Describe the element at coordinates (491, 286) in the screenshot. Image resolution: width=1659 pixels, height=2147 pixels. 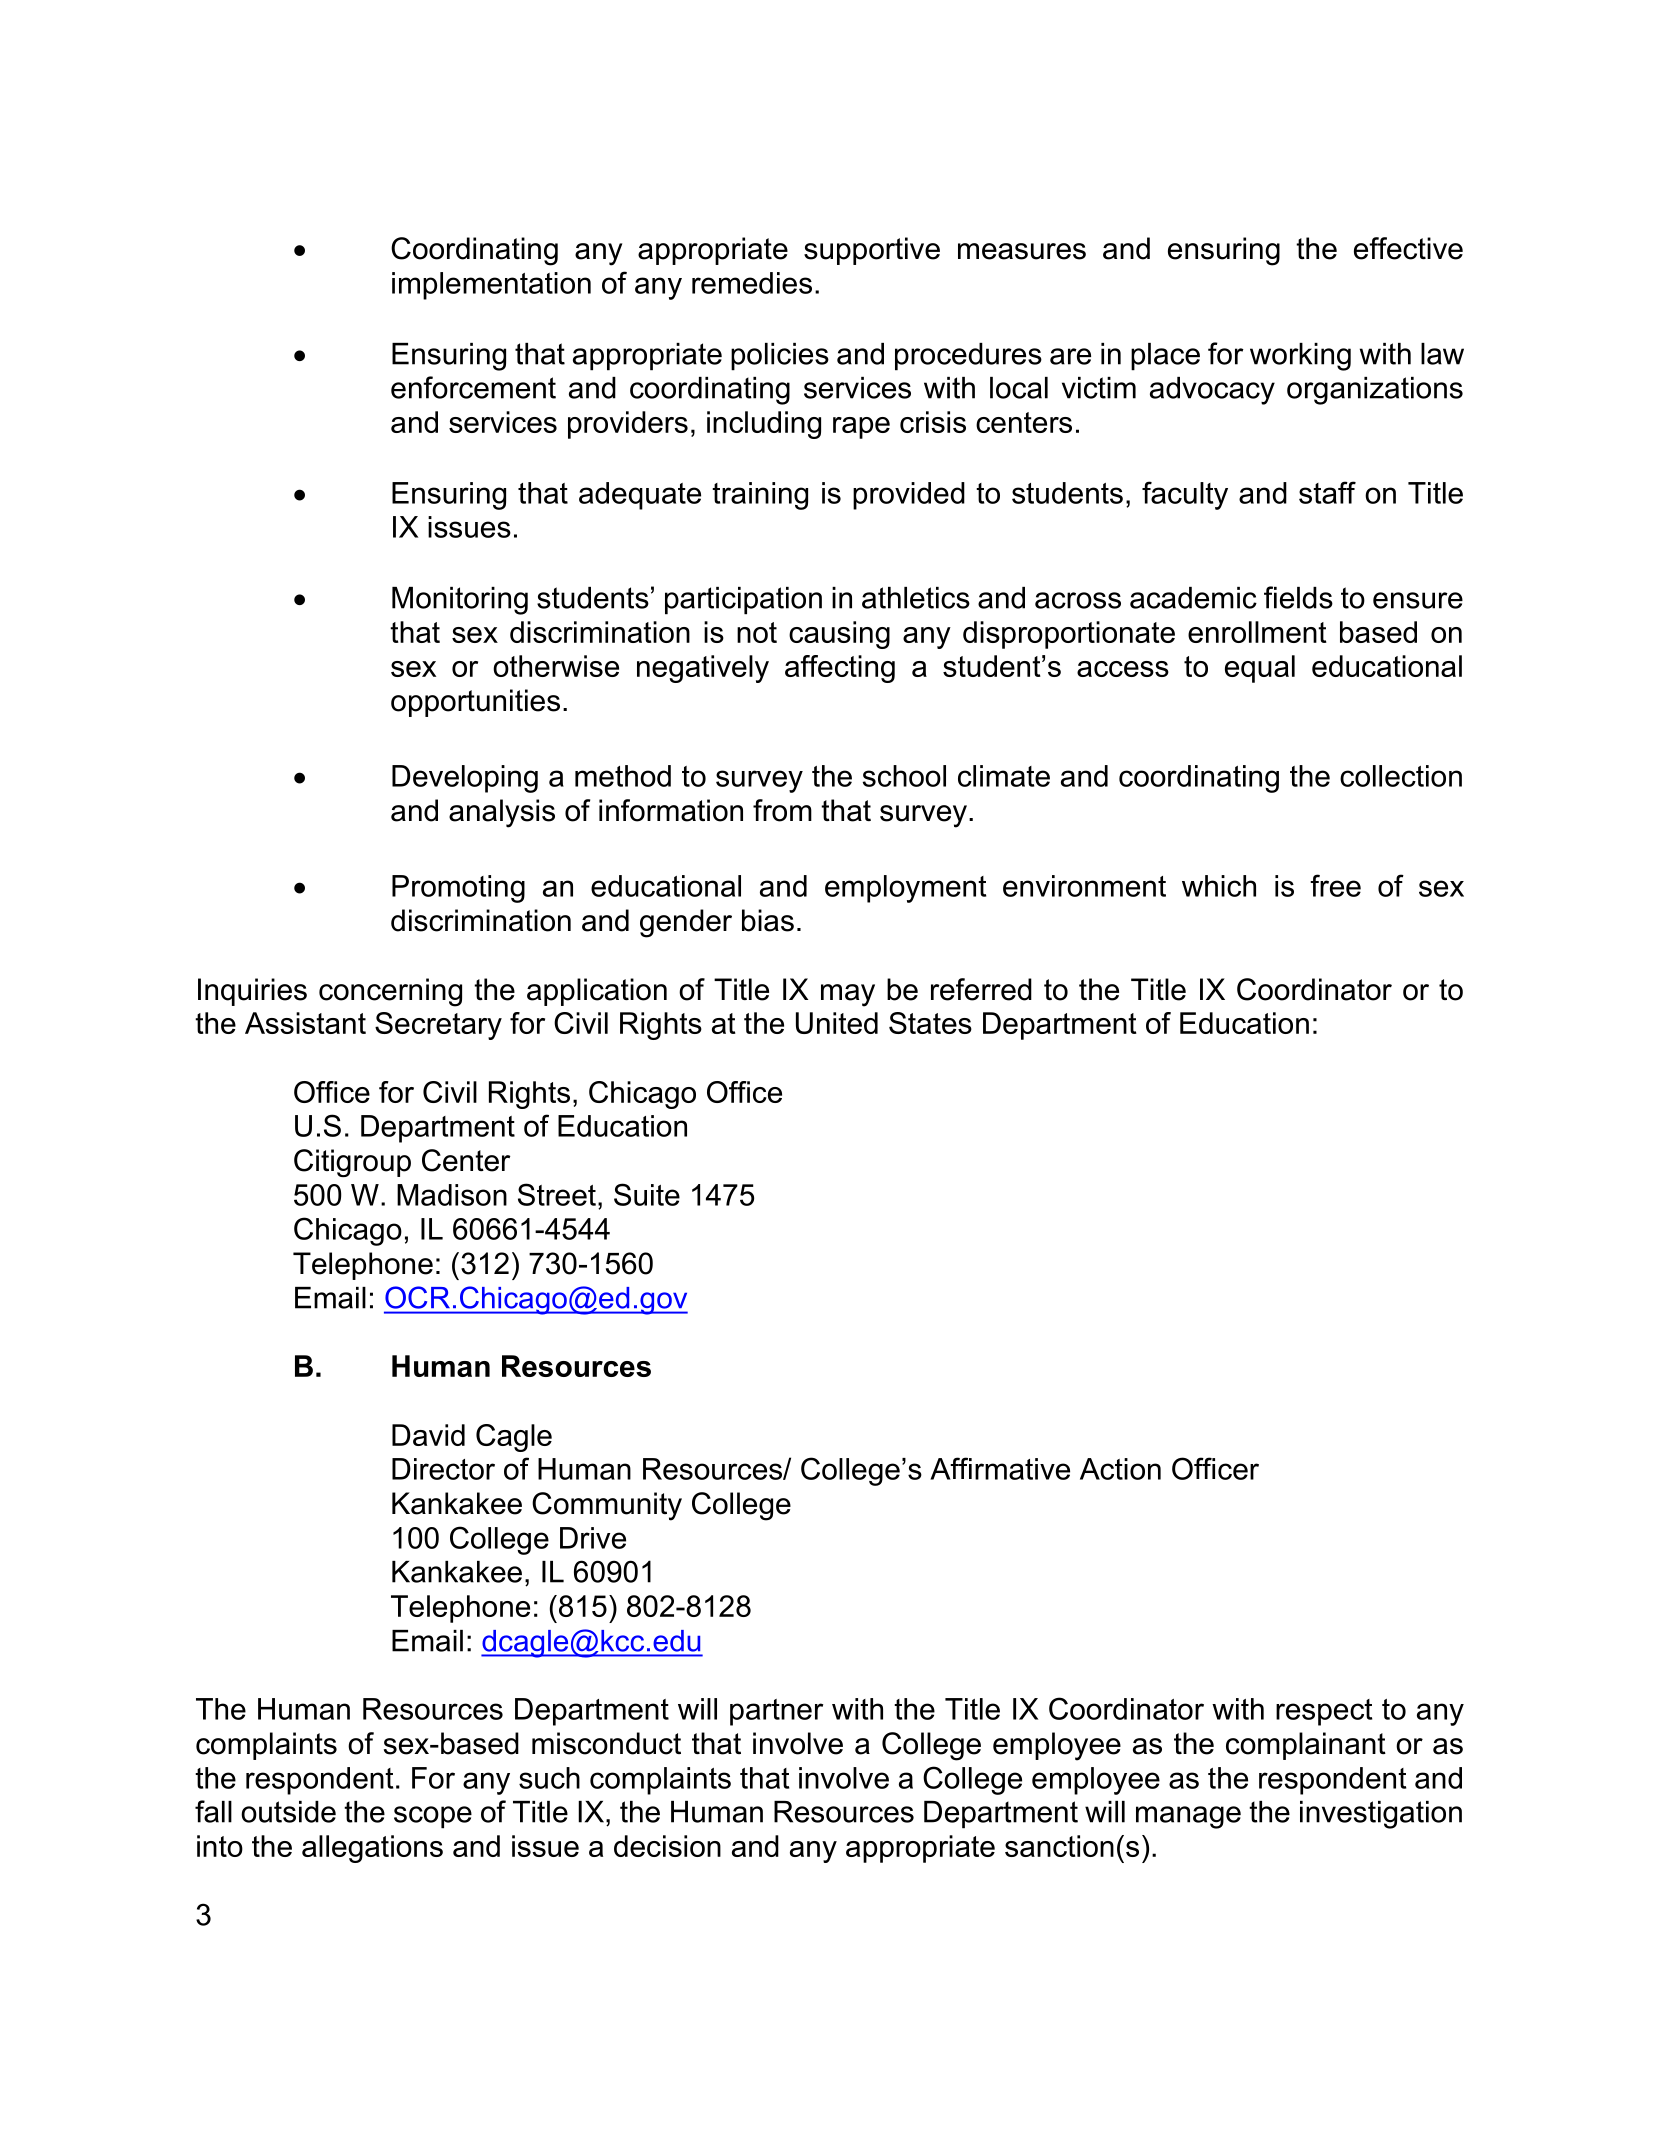
I see `implementation` at that location.
